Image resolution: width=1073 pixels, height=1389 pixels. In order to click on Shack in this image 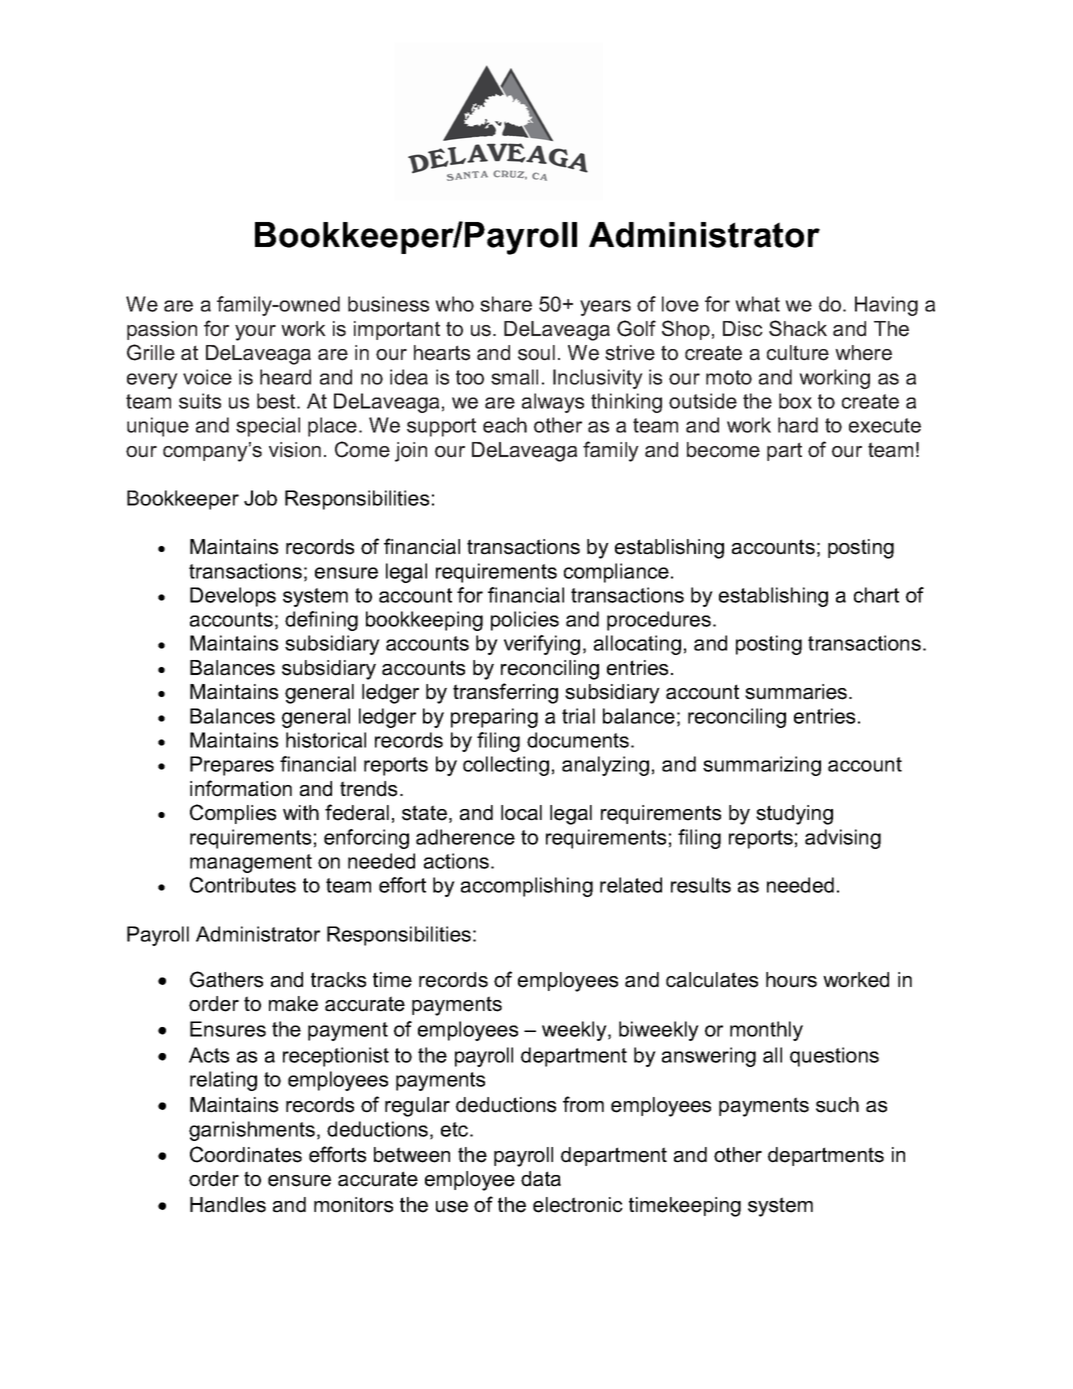, I will do `click(798, 328)`.
